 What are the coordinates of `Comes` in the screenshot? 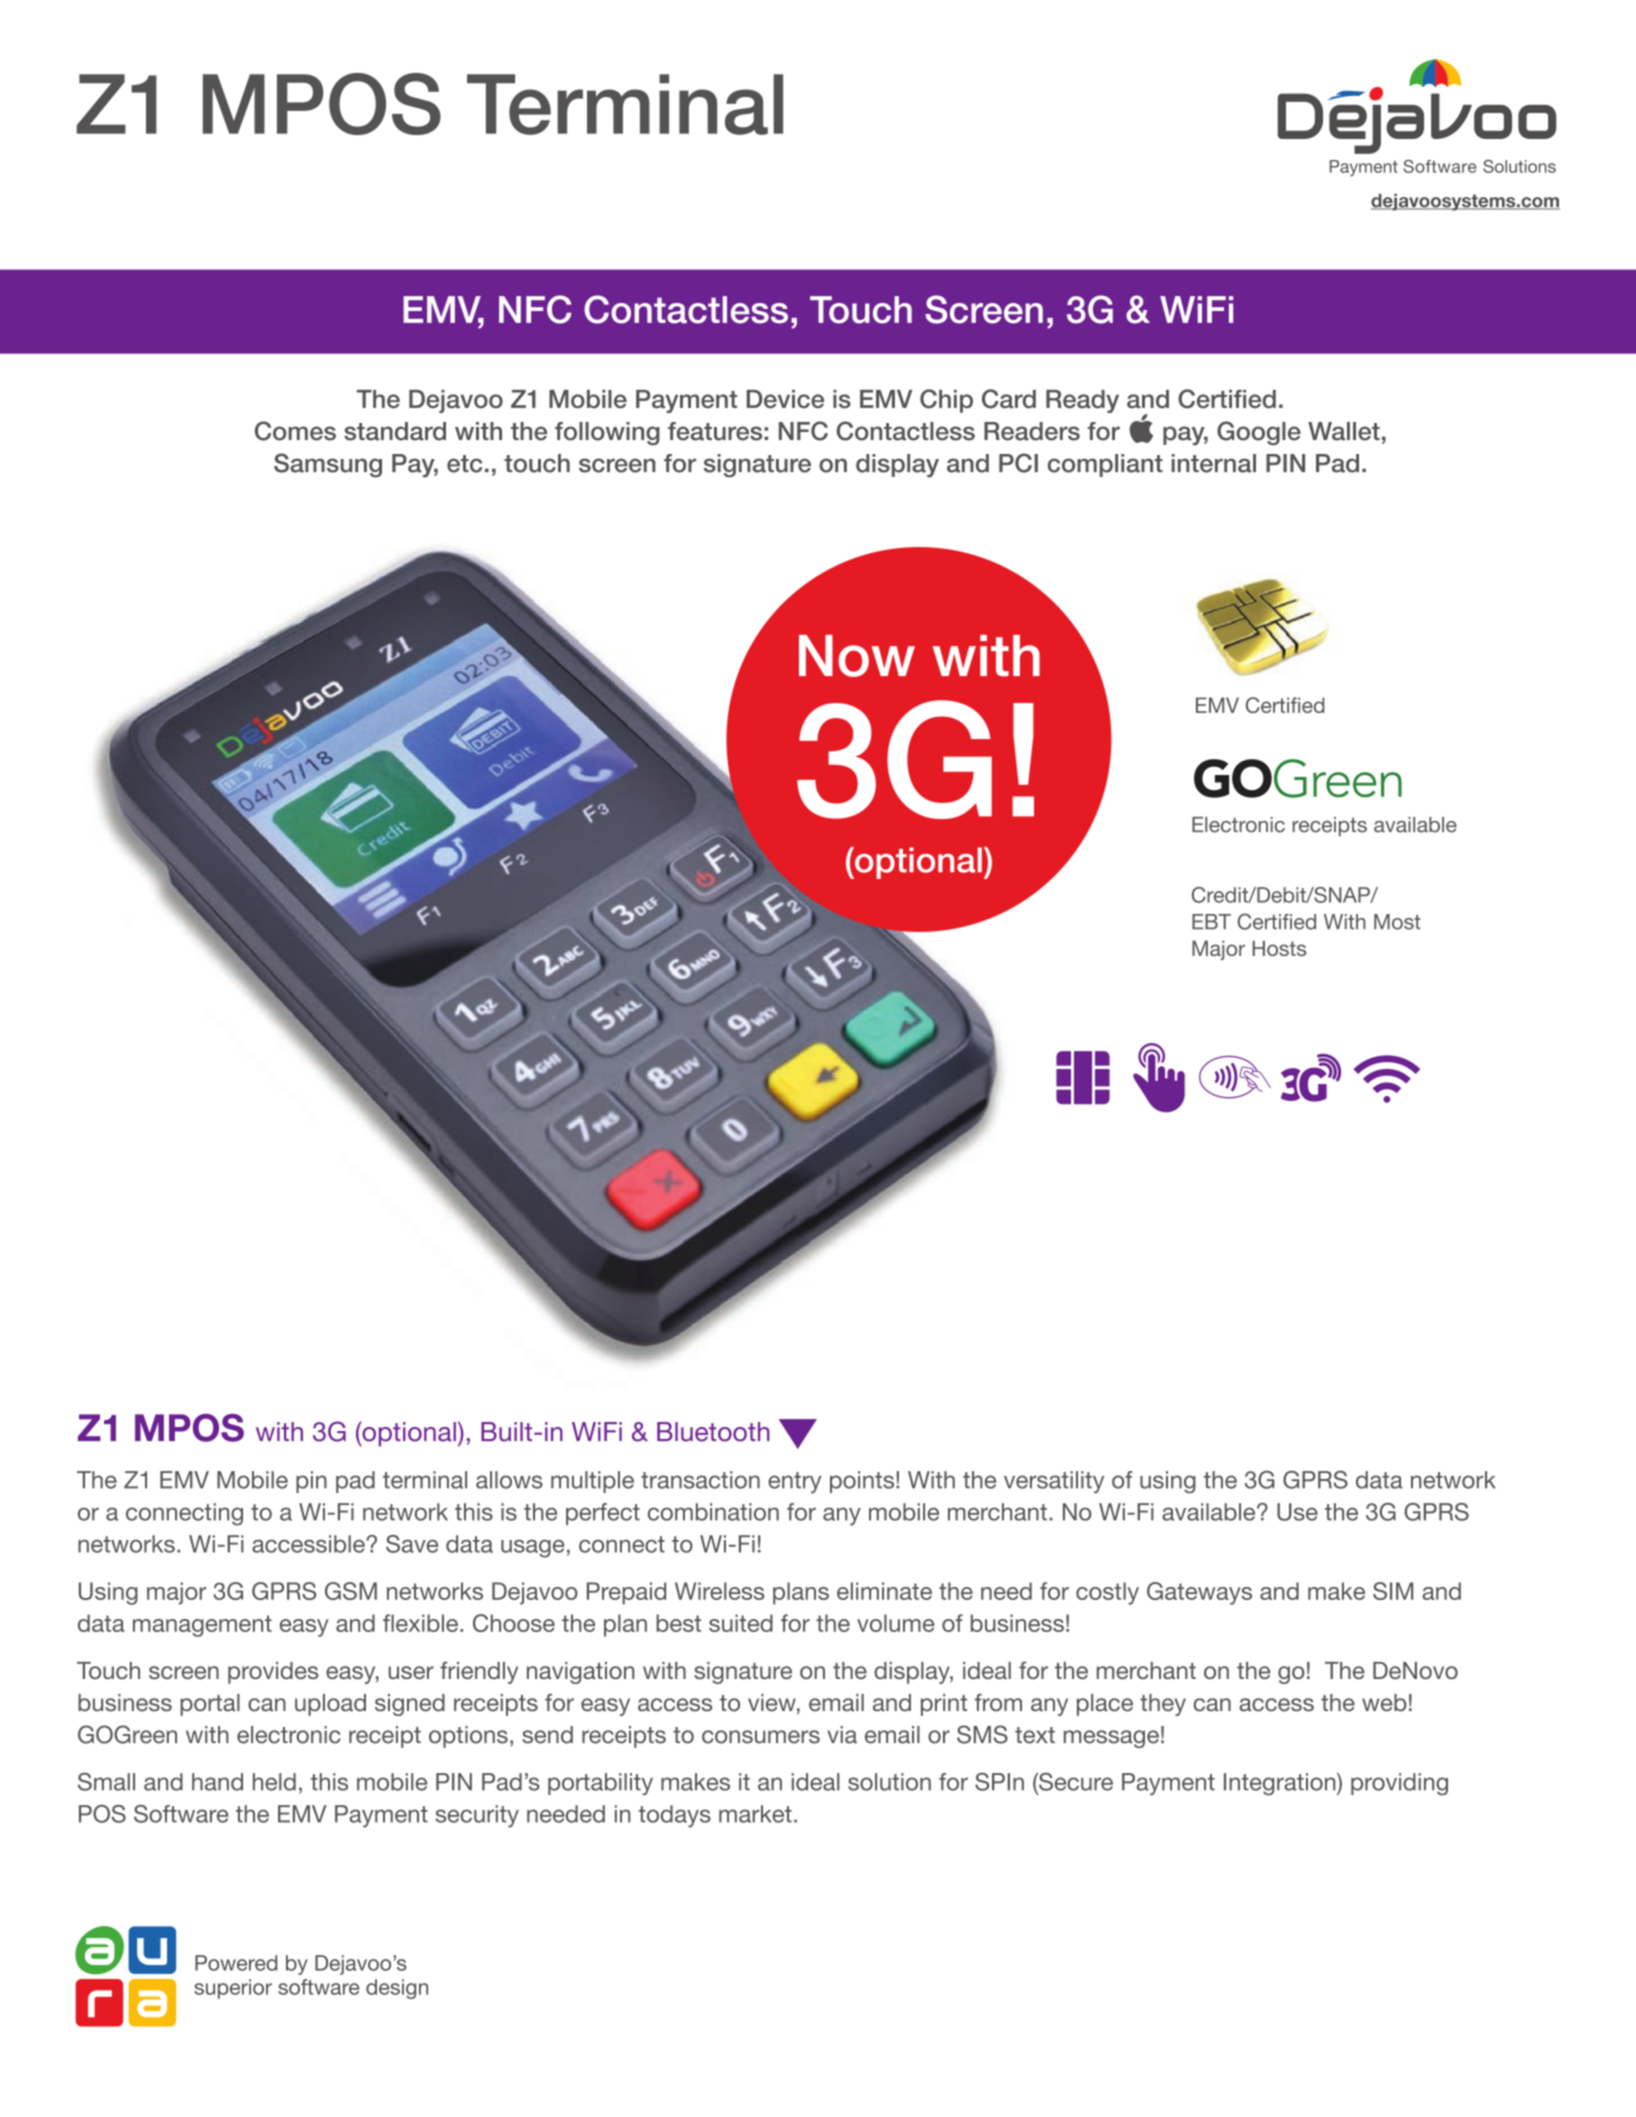 It's located at (295, 431).
